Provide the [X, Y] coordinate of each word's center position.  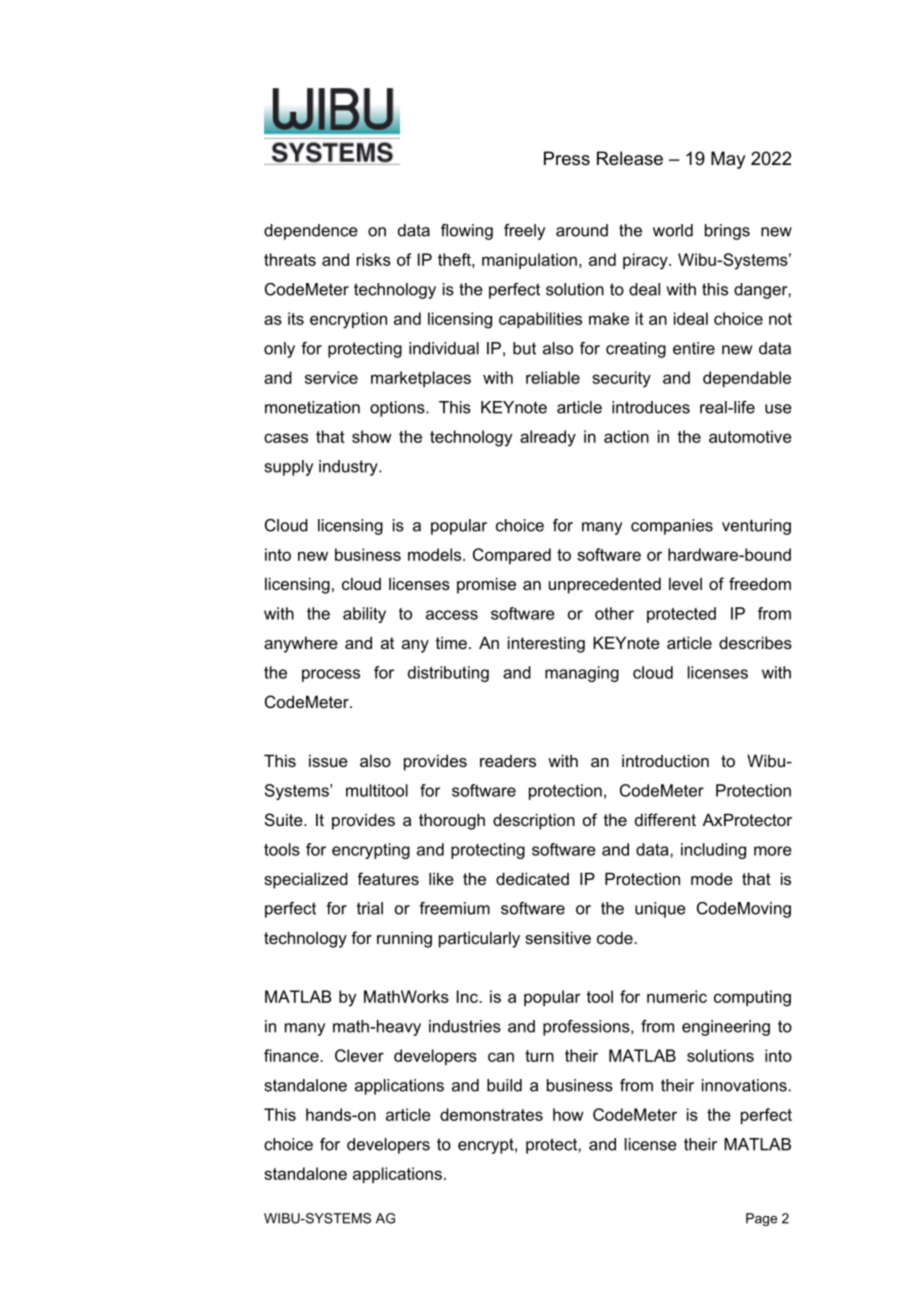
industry [349, 468]
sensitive [558, 937]
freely [524, 232]
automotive [750, 436]
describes [755, 642]
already [548, 438]
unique [660, 910]
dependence [311, 232]
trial [370, 908]
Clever [359, 1055]
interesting [546, 644]
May [728, 160]
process [331, 675]
